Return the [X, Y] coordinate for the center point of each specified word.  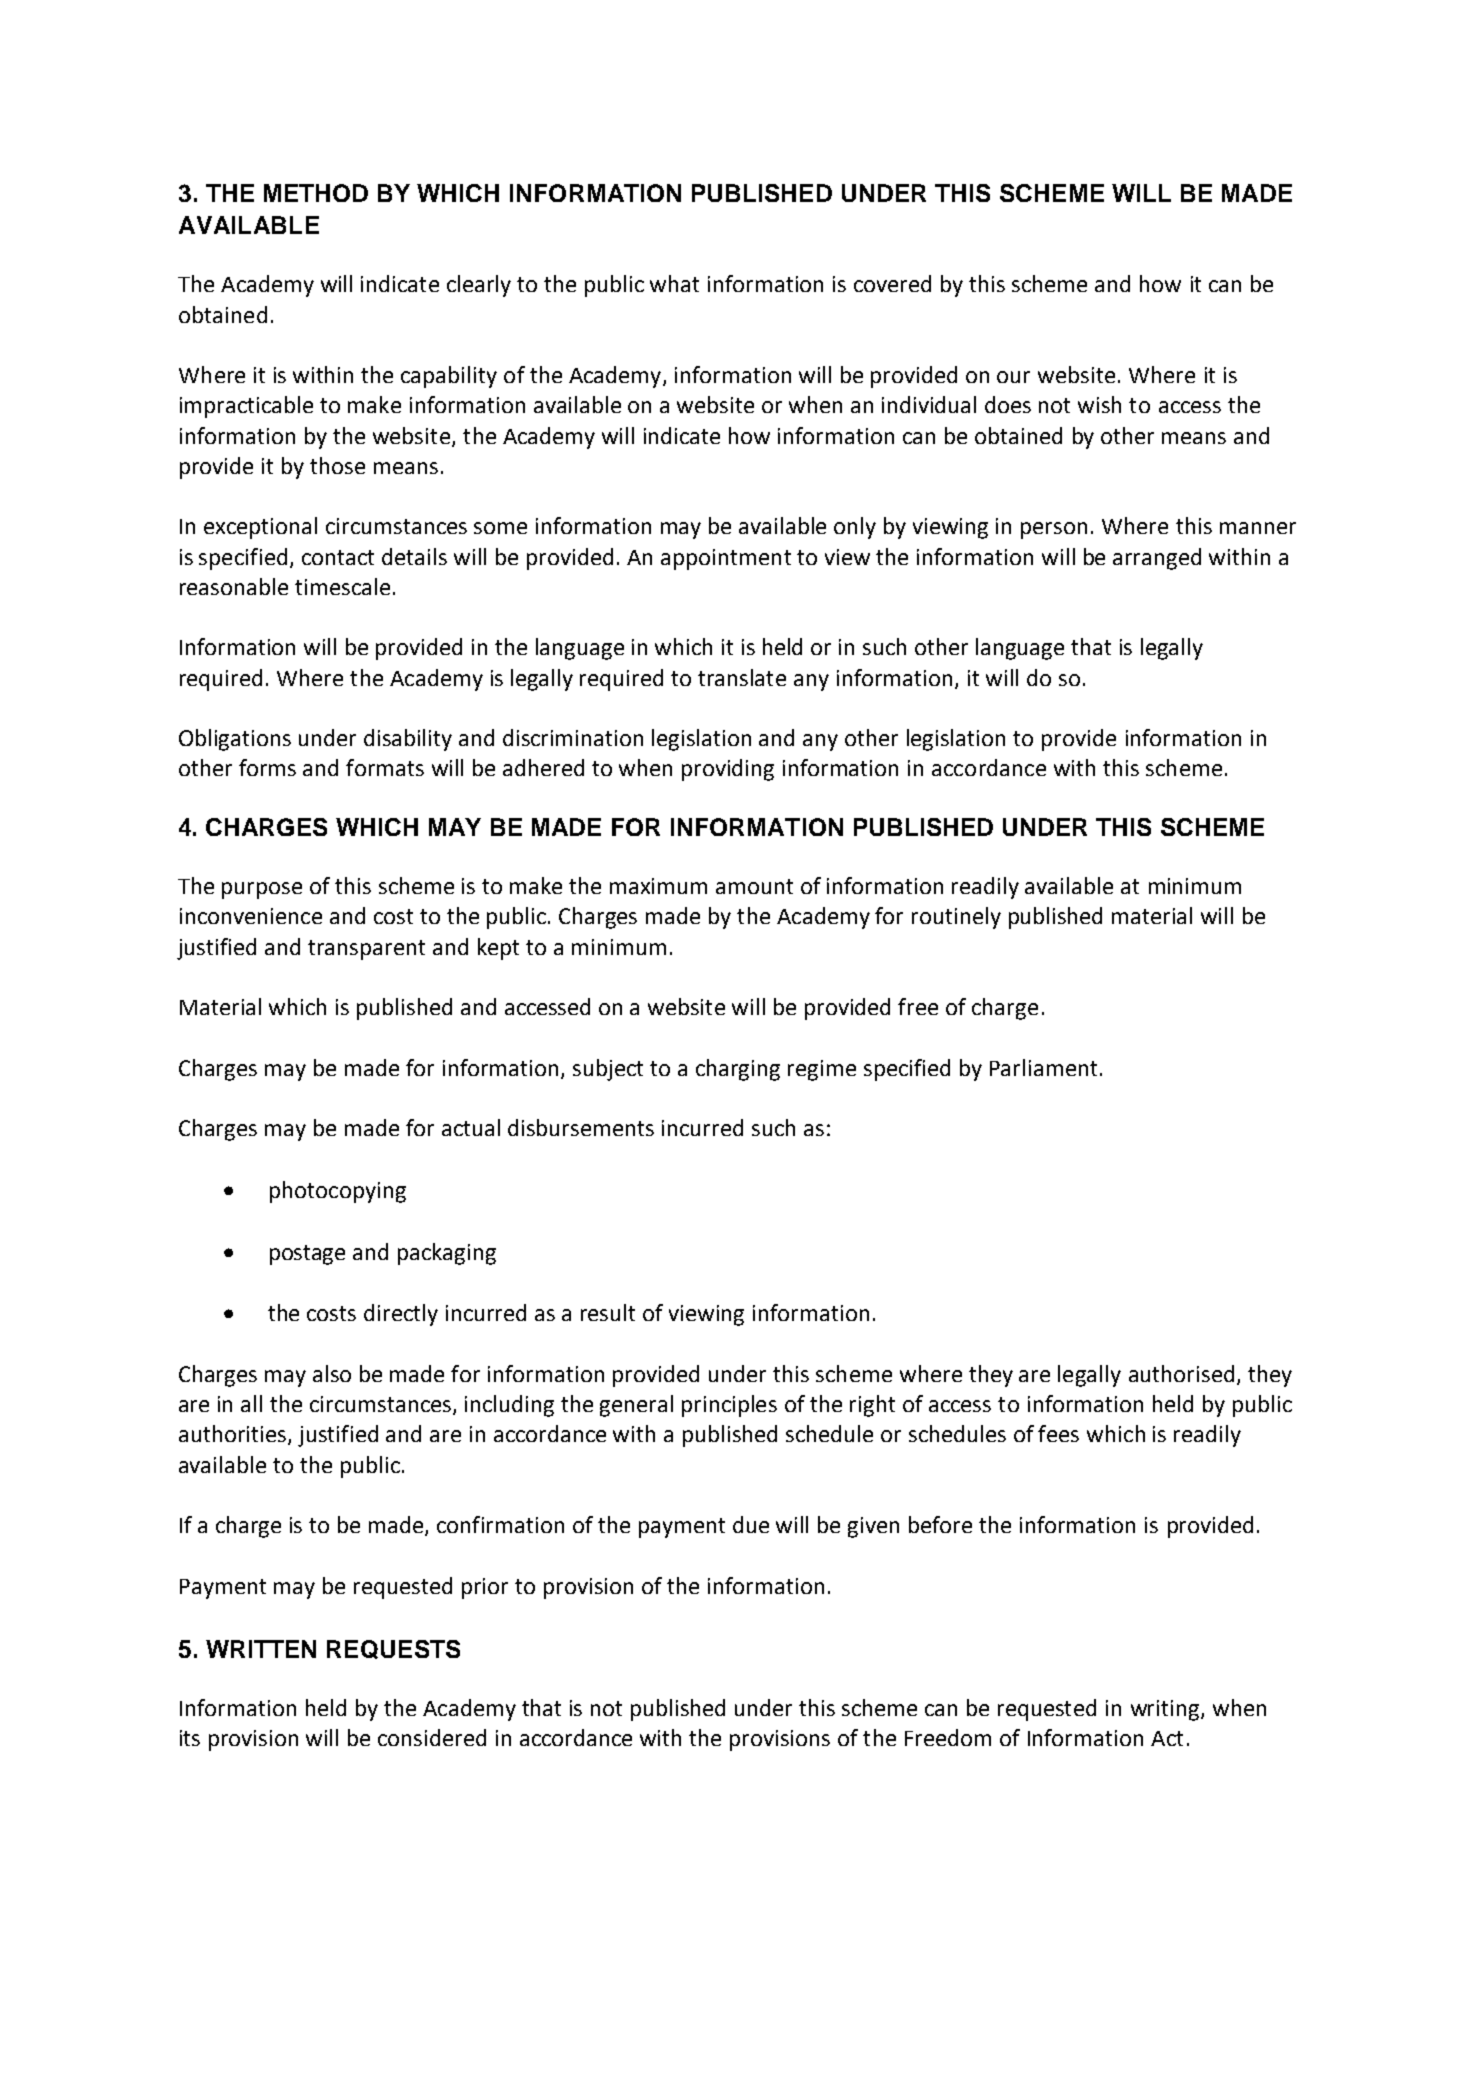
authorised [1181, 1373]
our [1013, 377]
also [332, 1373]
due [751, 1524]
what [674, 283]
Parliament [1043, 1067]
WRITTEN [261, 1649]
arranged [1157, 559]
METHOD [316, 193]
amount [754, 886]
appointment [726, 559]
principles [729, 1406]
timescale [342, 586]
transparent [366, 950]
